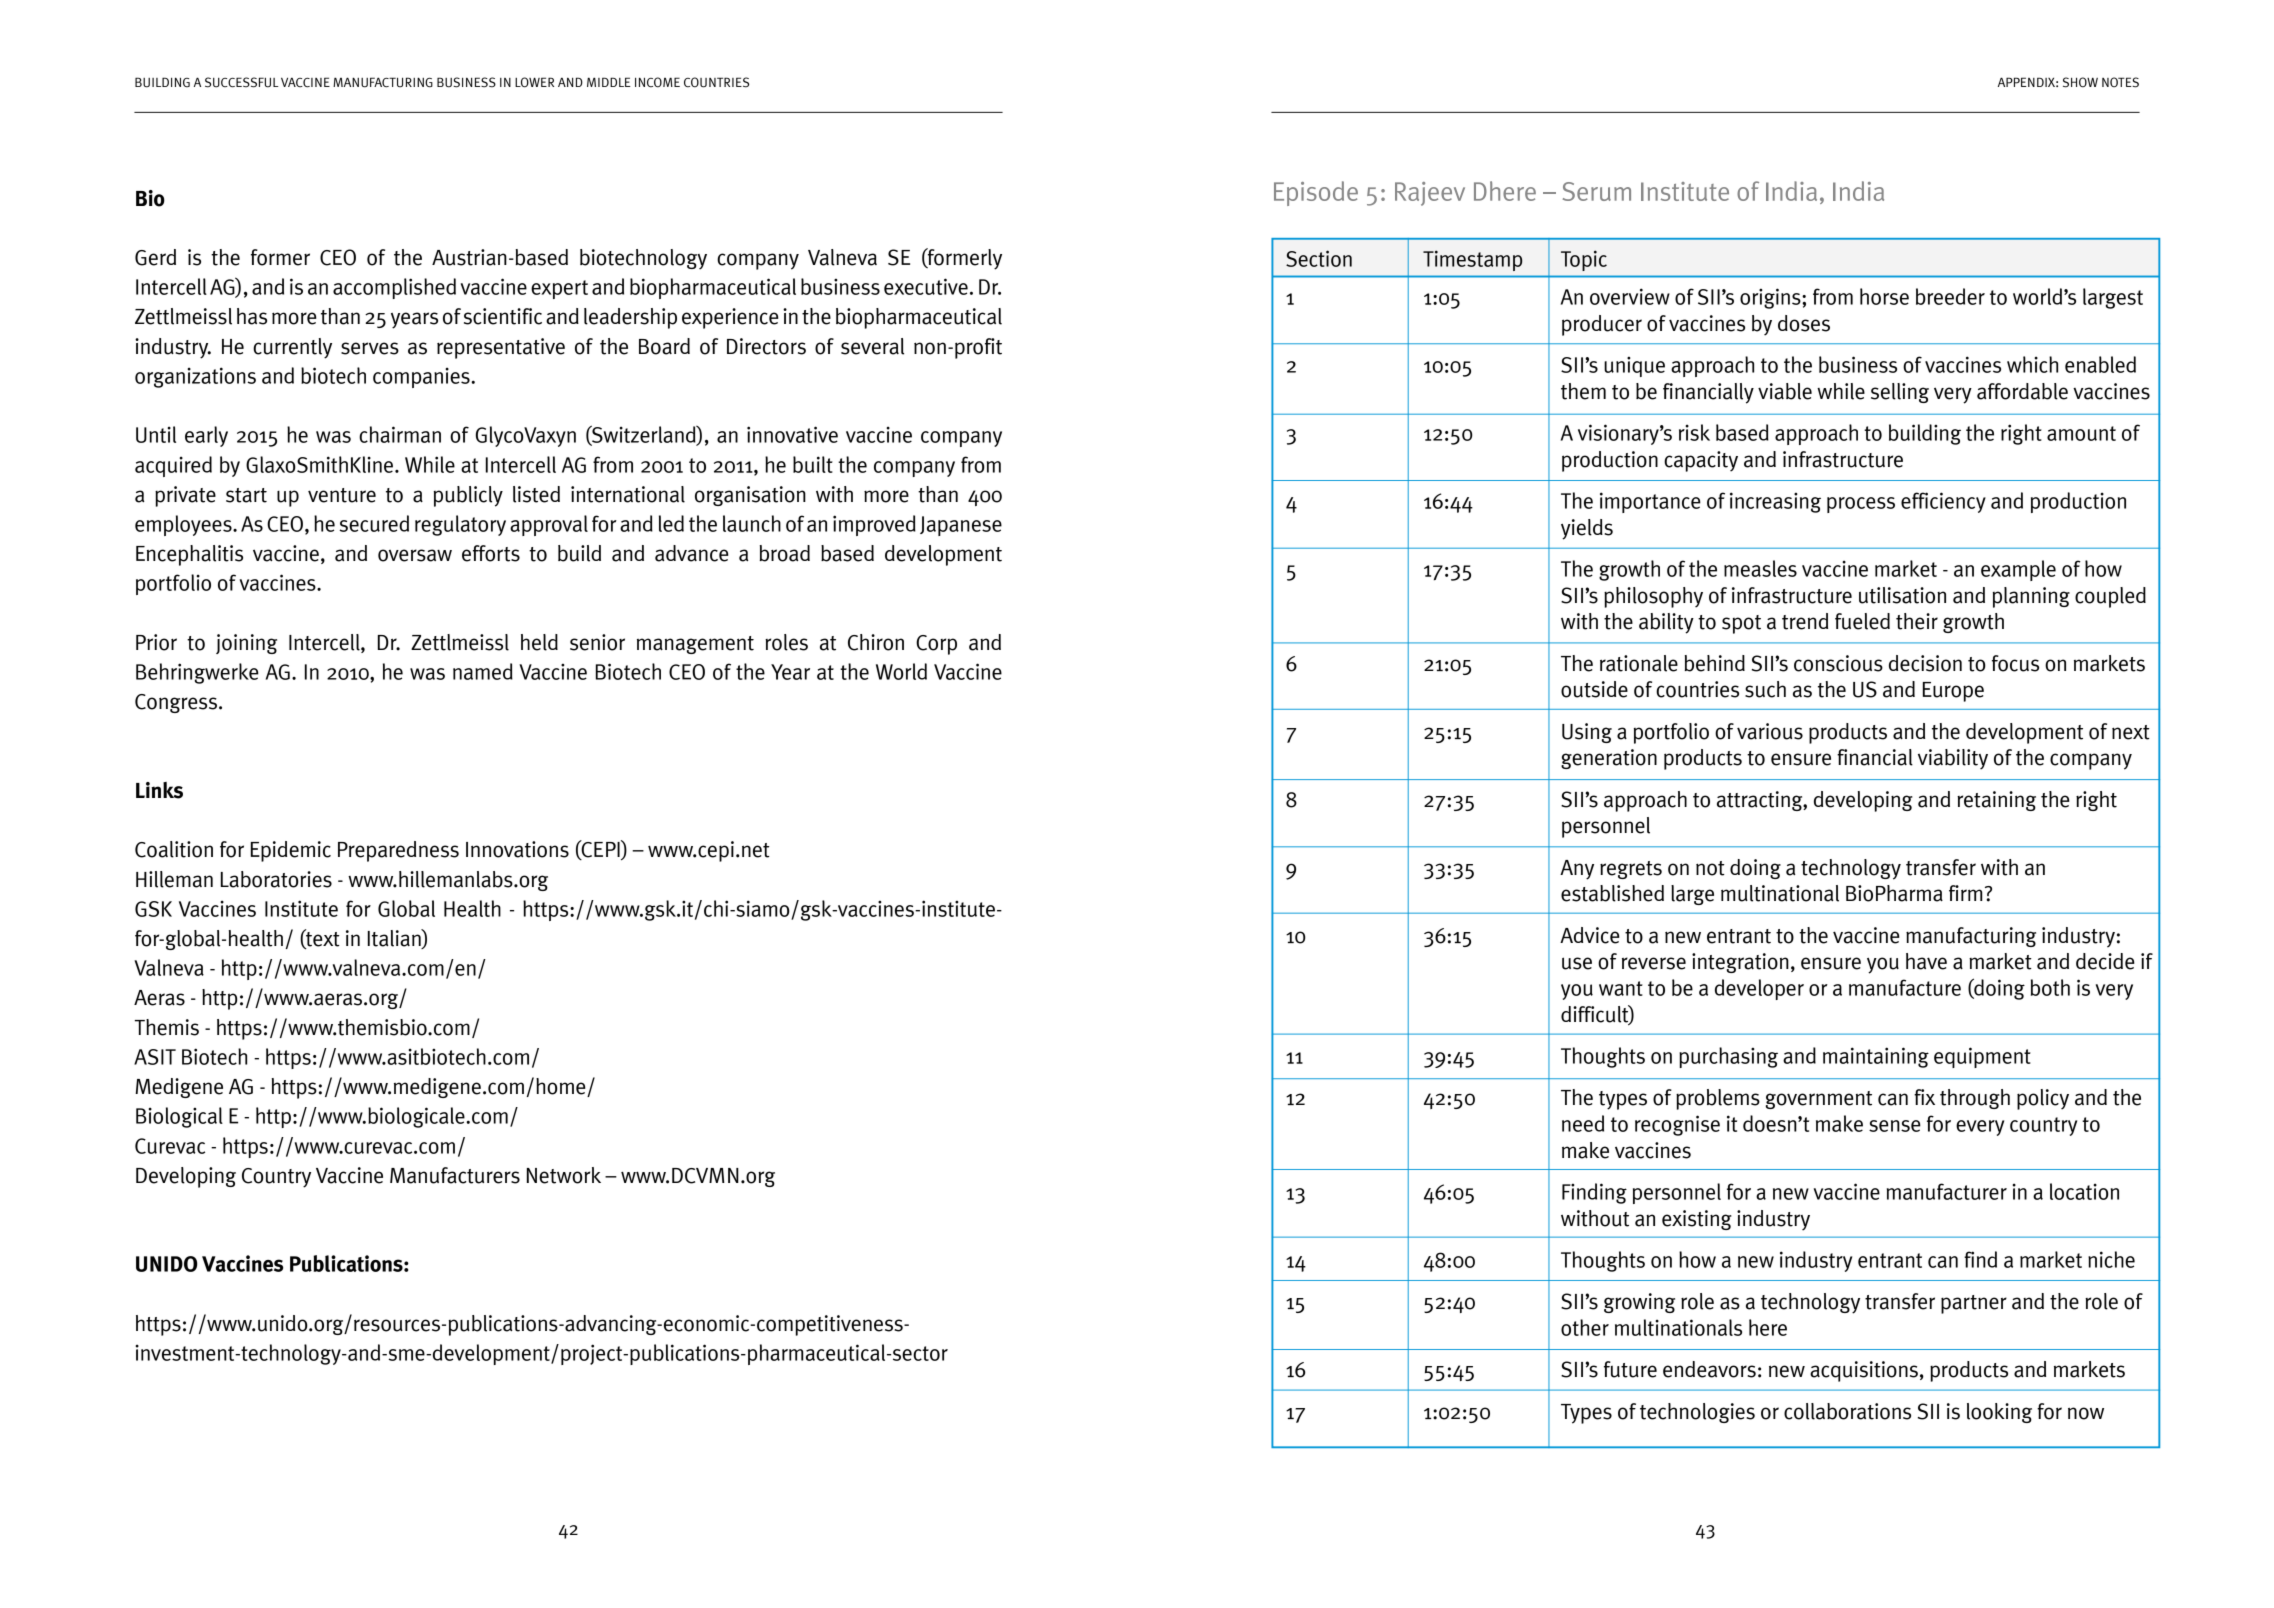 The width and height of the document is (2274, 1608). What do you see at coordinates (276, 879) in the document?
I see `Laboratories` at bounding box center [276, 879].
